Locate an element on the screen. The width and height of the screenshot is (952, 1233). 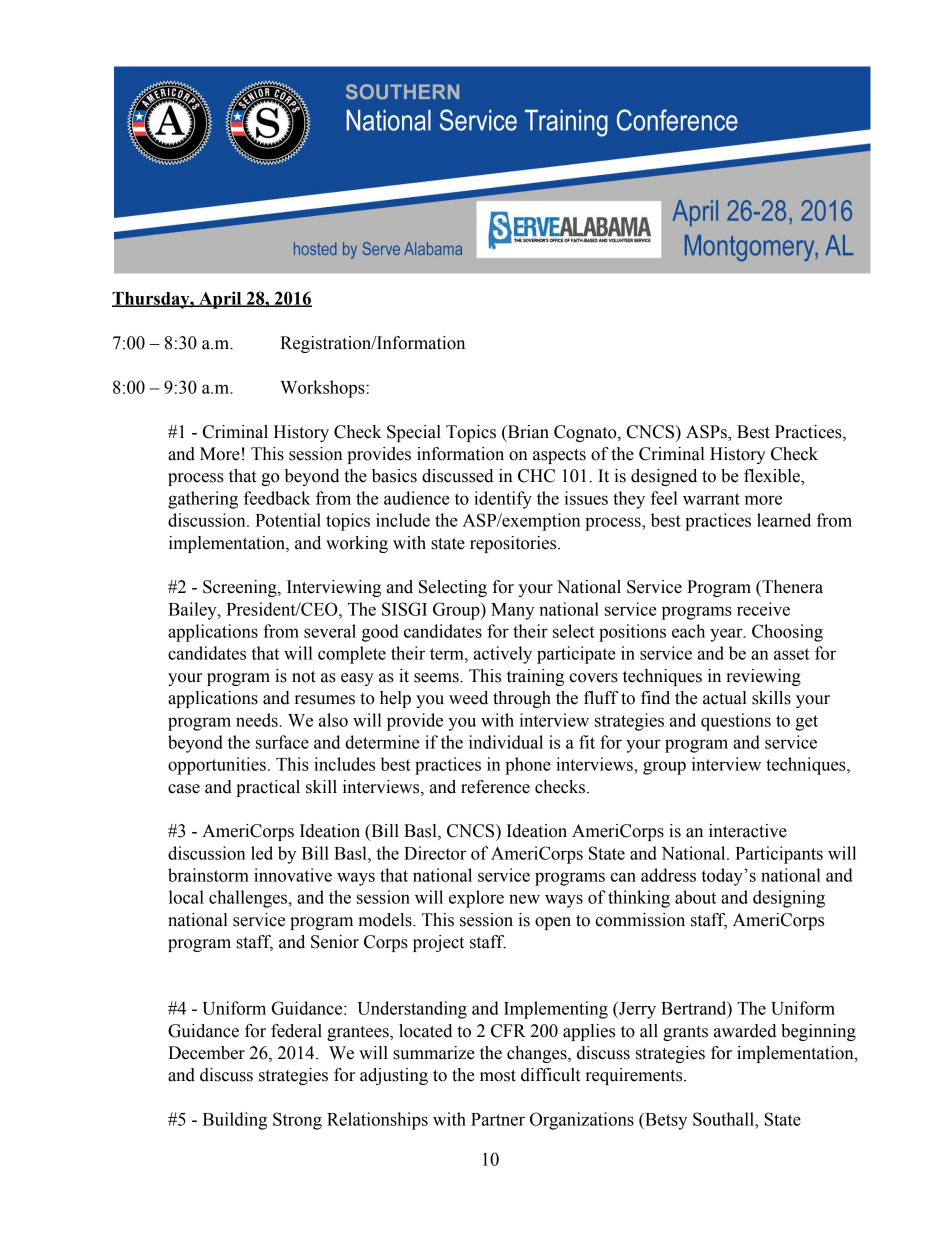
warrant is located at coordinates (711, 499).
